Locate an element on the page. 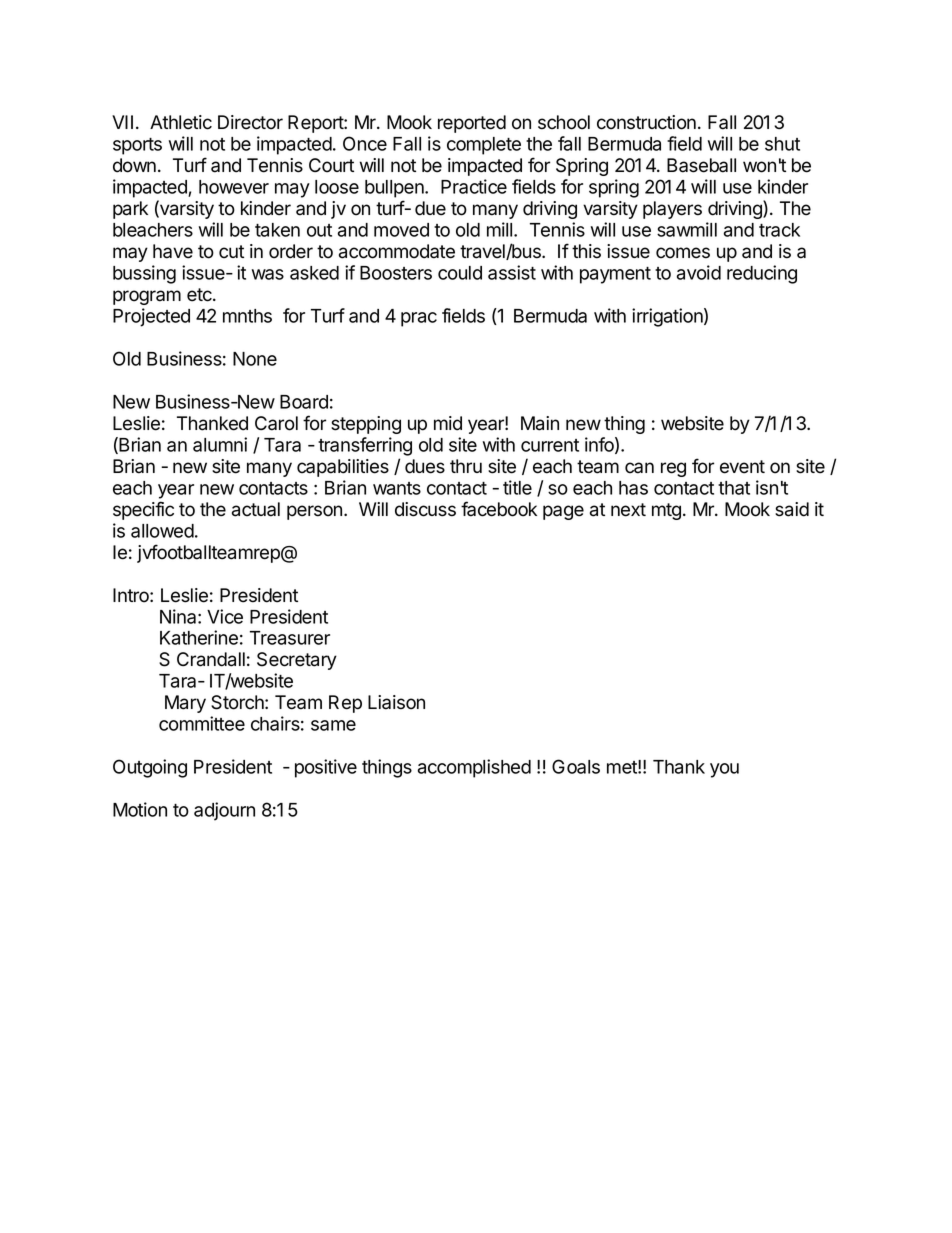  you is located at coordinates (724, 770).
